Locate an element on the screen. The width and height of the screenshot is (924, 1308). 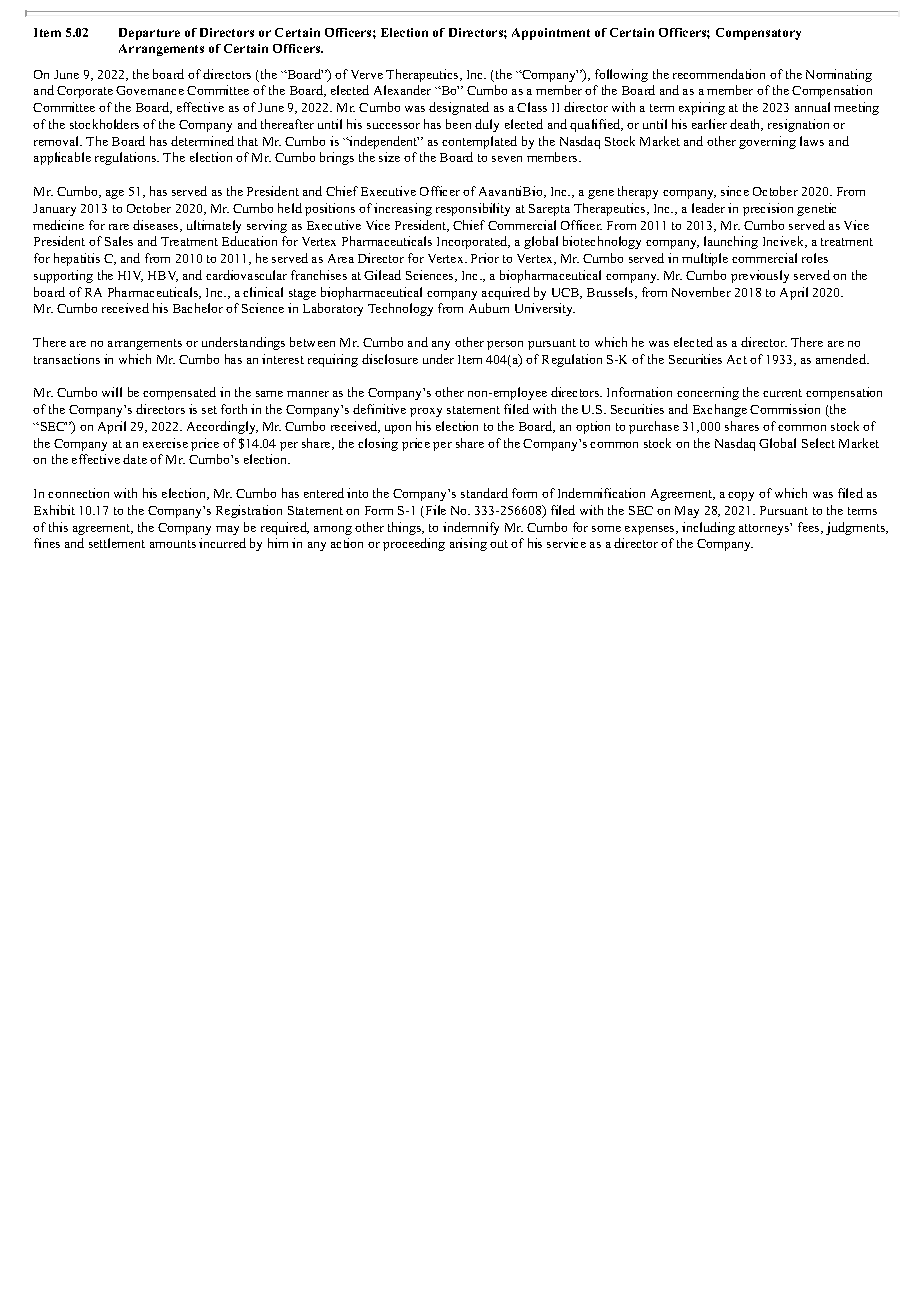
Appointment is located at coordinates (551, 34).
